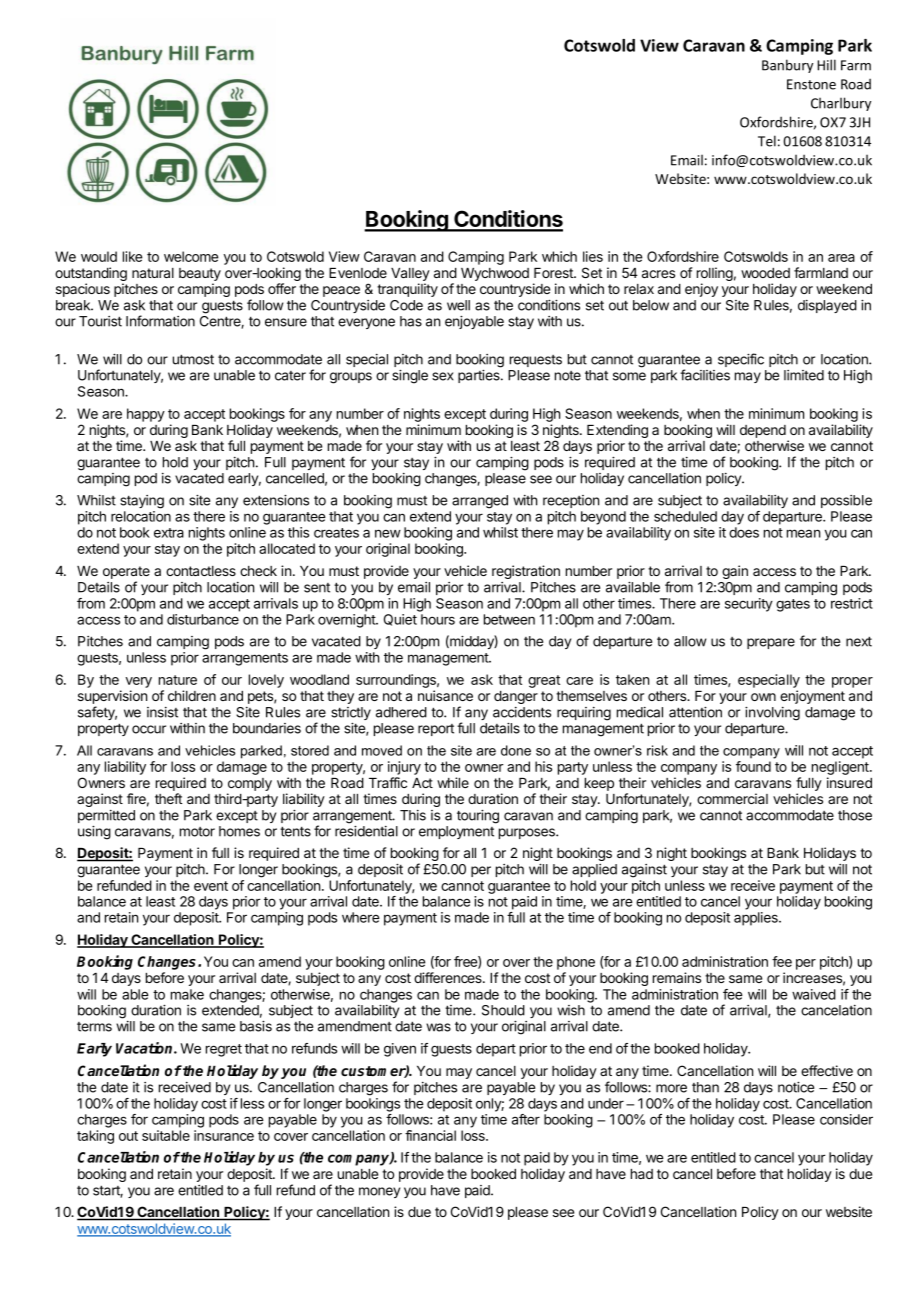 The width and height of the page is (924, 1308). What do you see at coordinates (224, 1135) in the page?
I see `insurance` at bounding box center [224, 1135].
